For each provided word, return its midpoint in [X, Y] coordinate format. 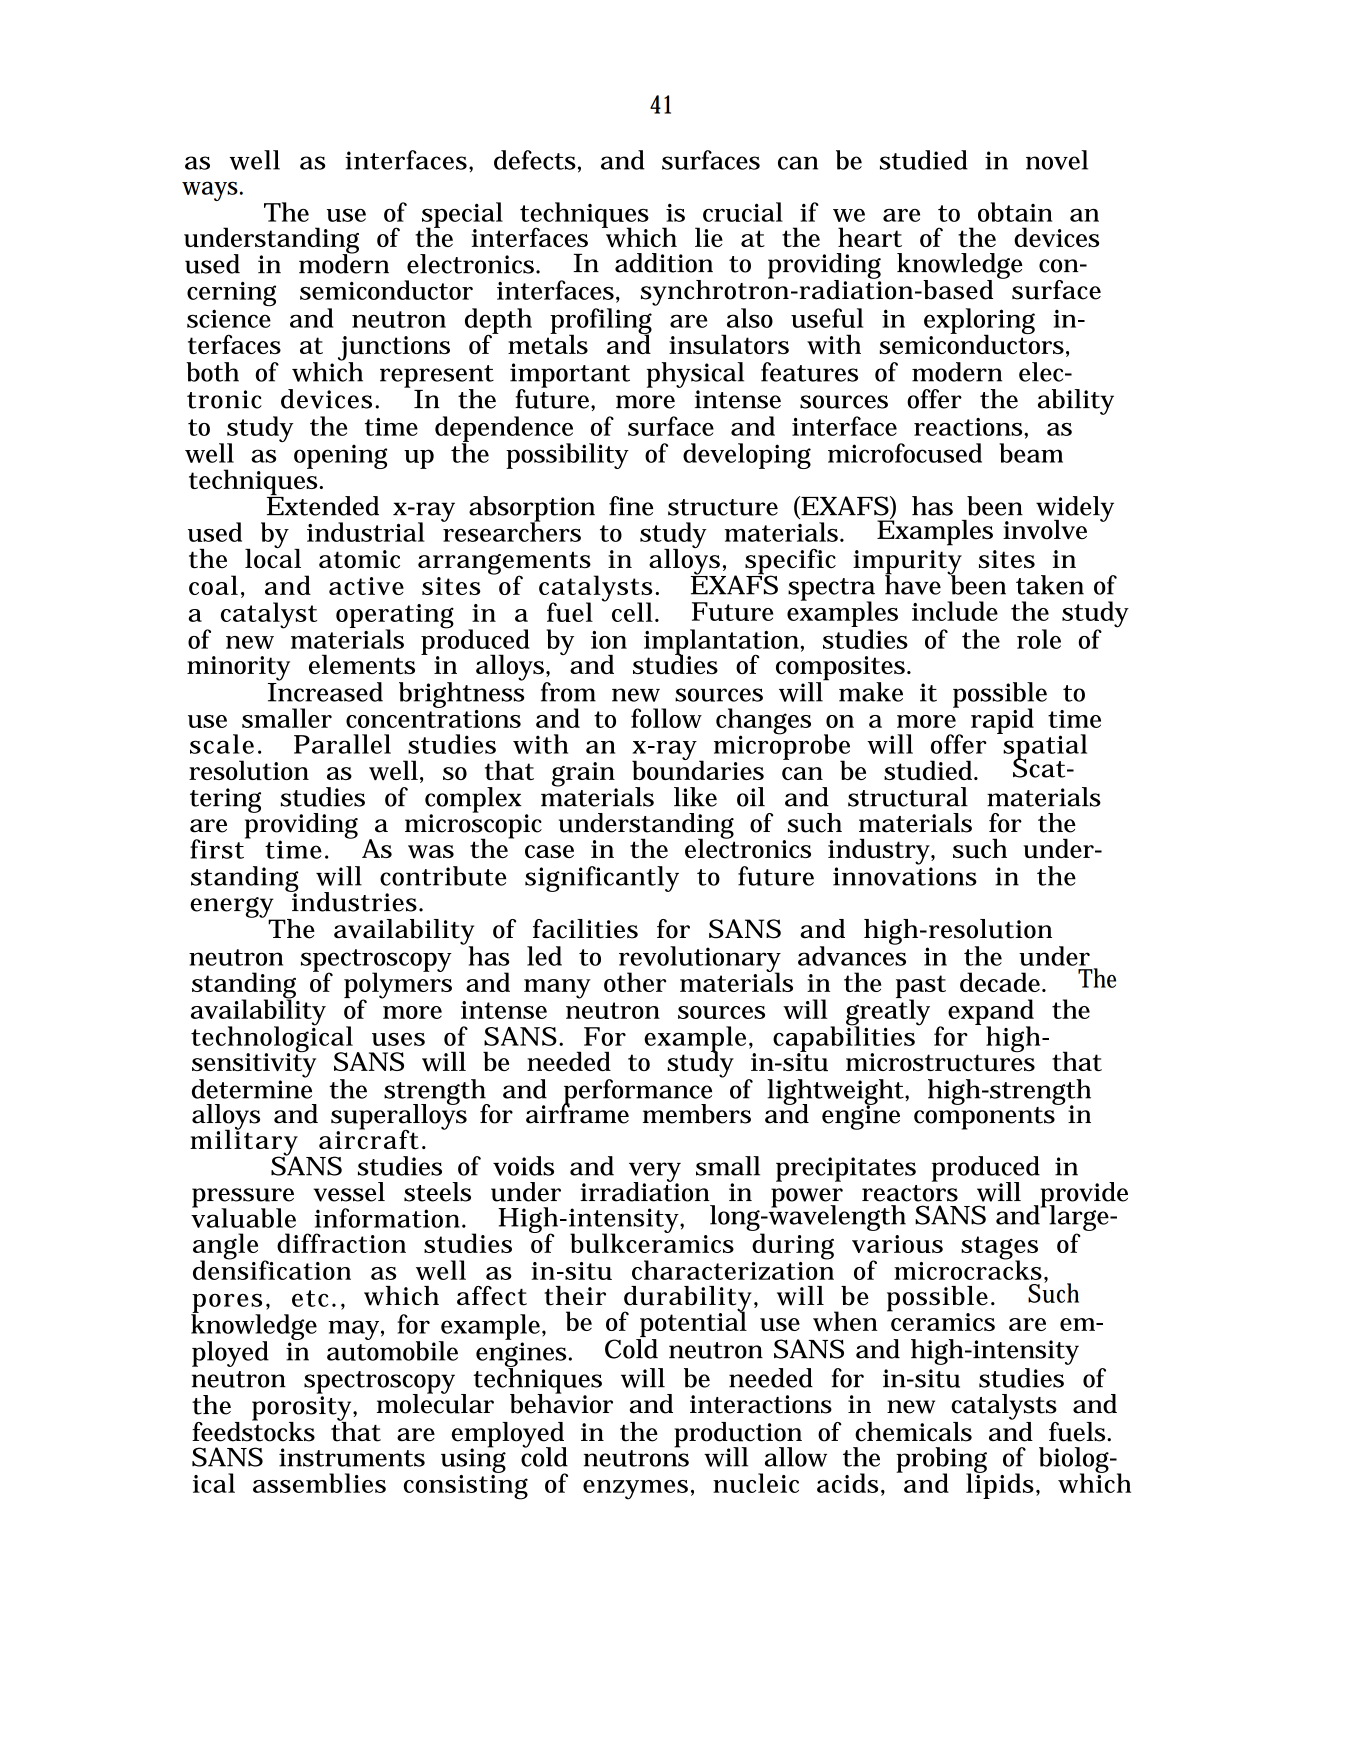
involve [1045, 530]
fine [631, 506]
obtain [1015, 212]
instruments [352, 1457]
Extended [323, 505]
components [985, 1117]
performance [637, 1093]
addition [664, 263]
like [695, 797]
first [218, 848]
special [462, 216]
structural [908, 797]
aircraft [369, 1138]
